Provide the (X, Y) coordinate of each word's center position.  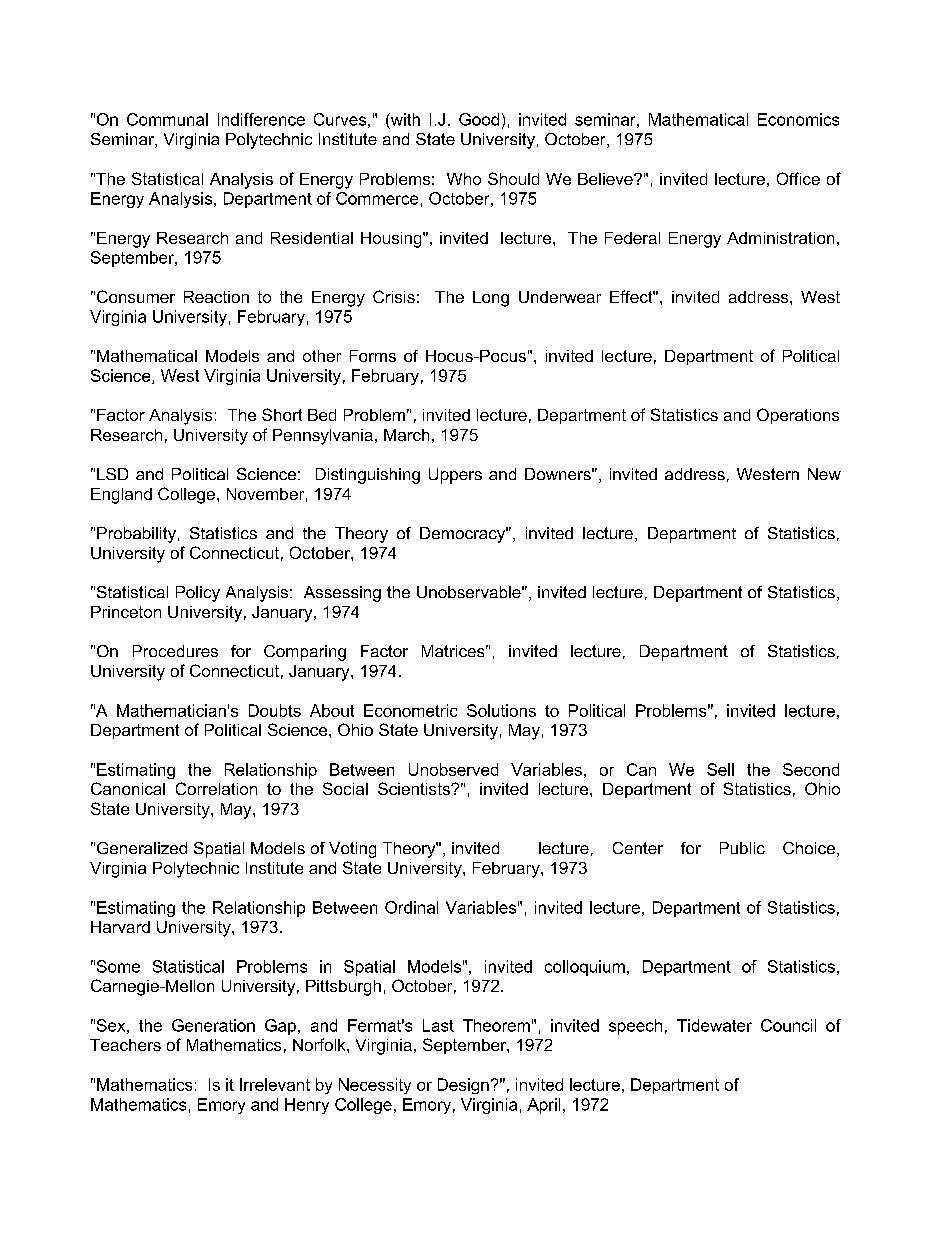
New (824, 474)
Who (464, 179)
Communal (167, 119)
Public (742, 848)
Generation (213, 1025)
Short (282, 414)
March (406, 435)
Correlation (216, 788)
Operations (798, 416)
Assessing (342, 594)
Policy (198, 594)
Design (463, 1086)
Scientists (415, 788)
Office (798, 178)
